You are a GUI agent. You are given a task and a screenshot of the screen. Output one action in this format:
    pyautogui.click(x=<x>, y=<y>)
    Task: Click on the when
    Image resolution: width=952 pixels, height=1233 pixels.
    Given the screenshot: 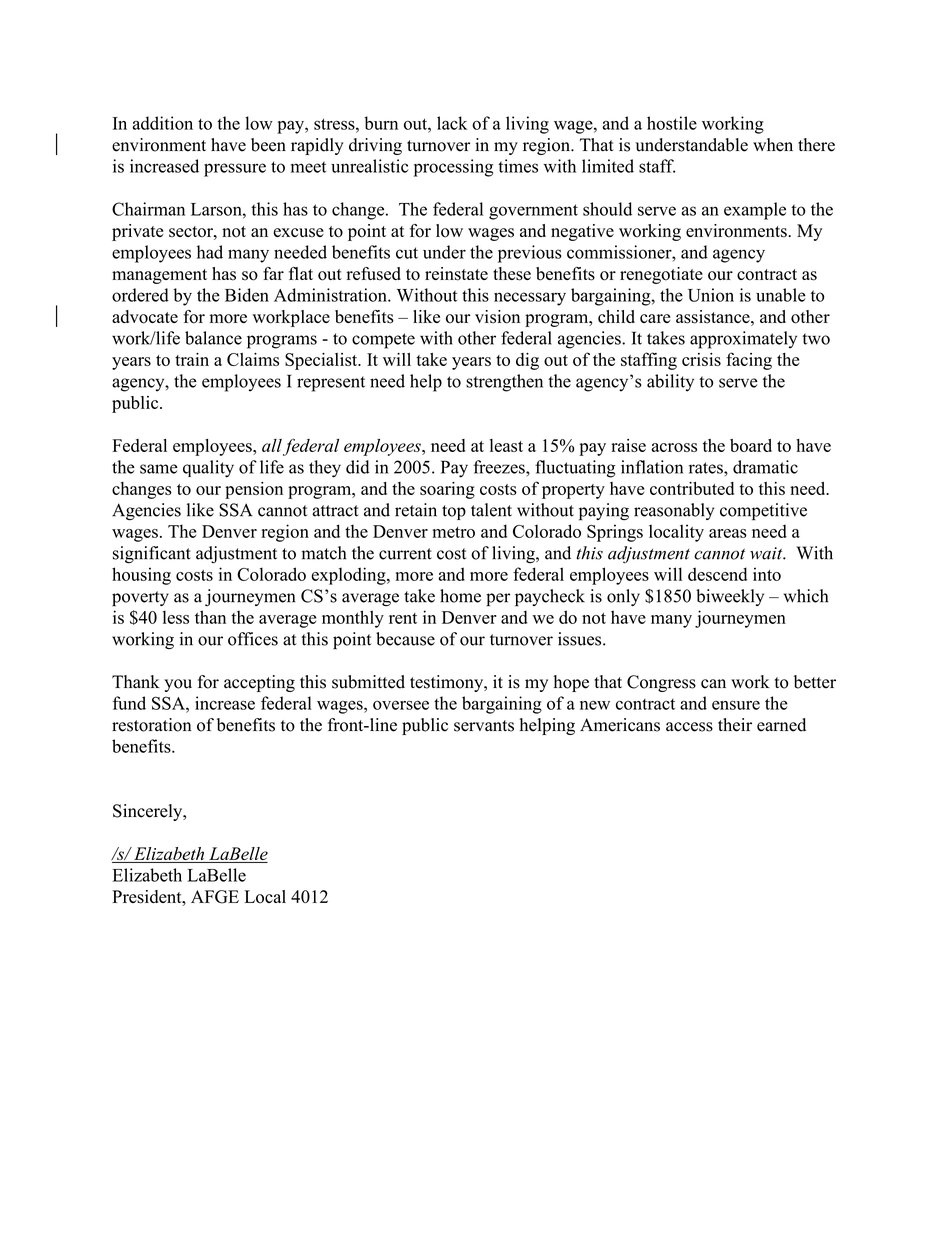 What is the action you would take?
    pyautogui.click(x=773, y=145)
